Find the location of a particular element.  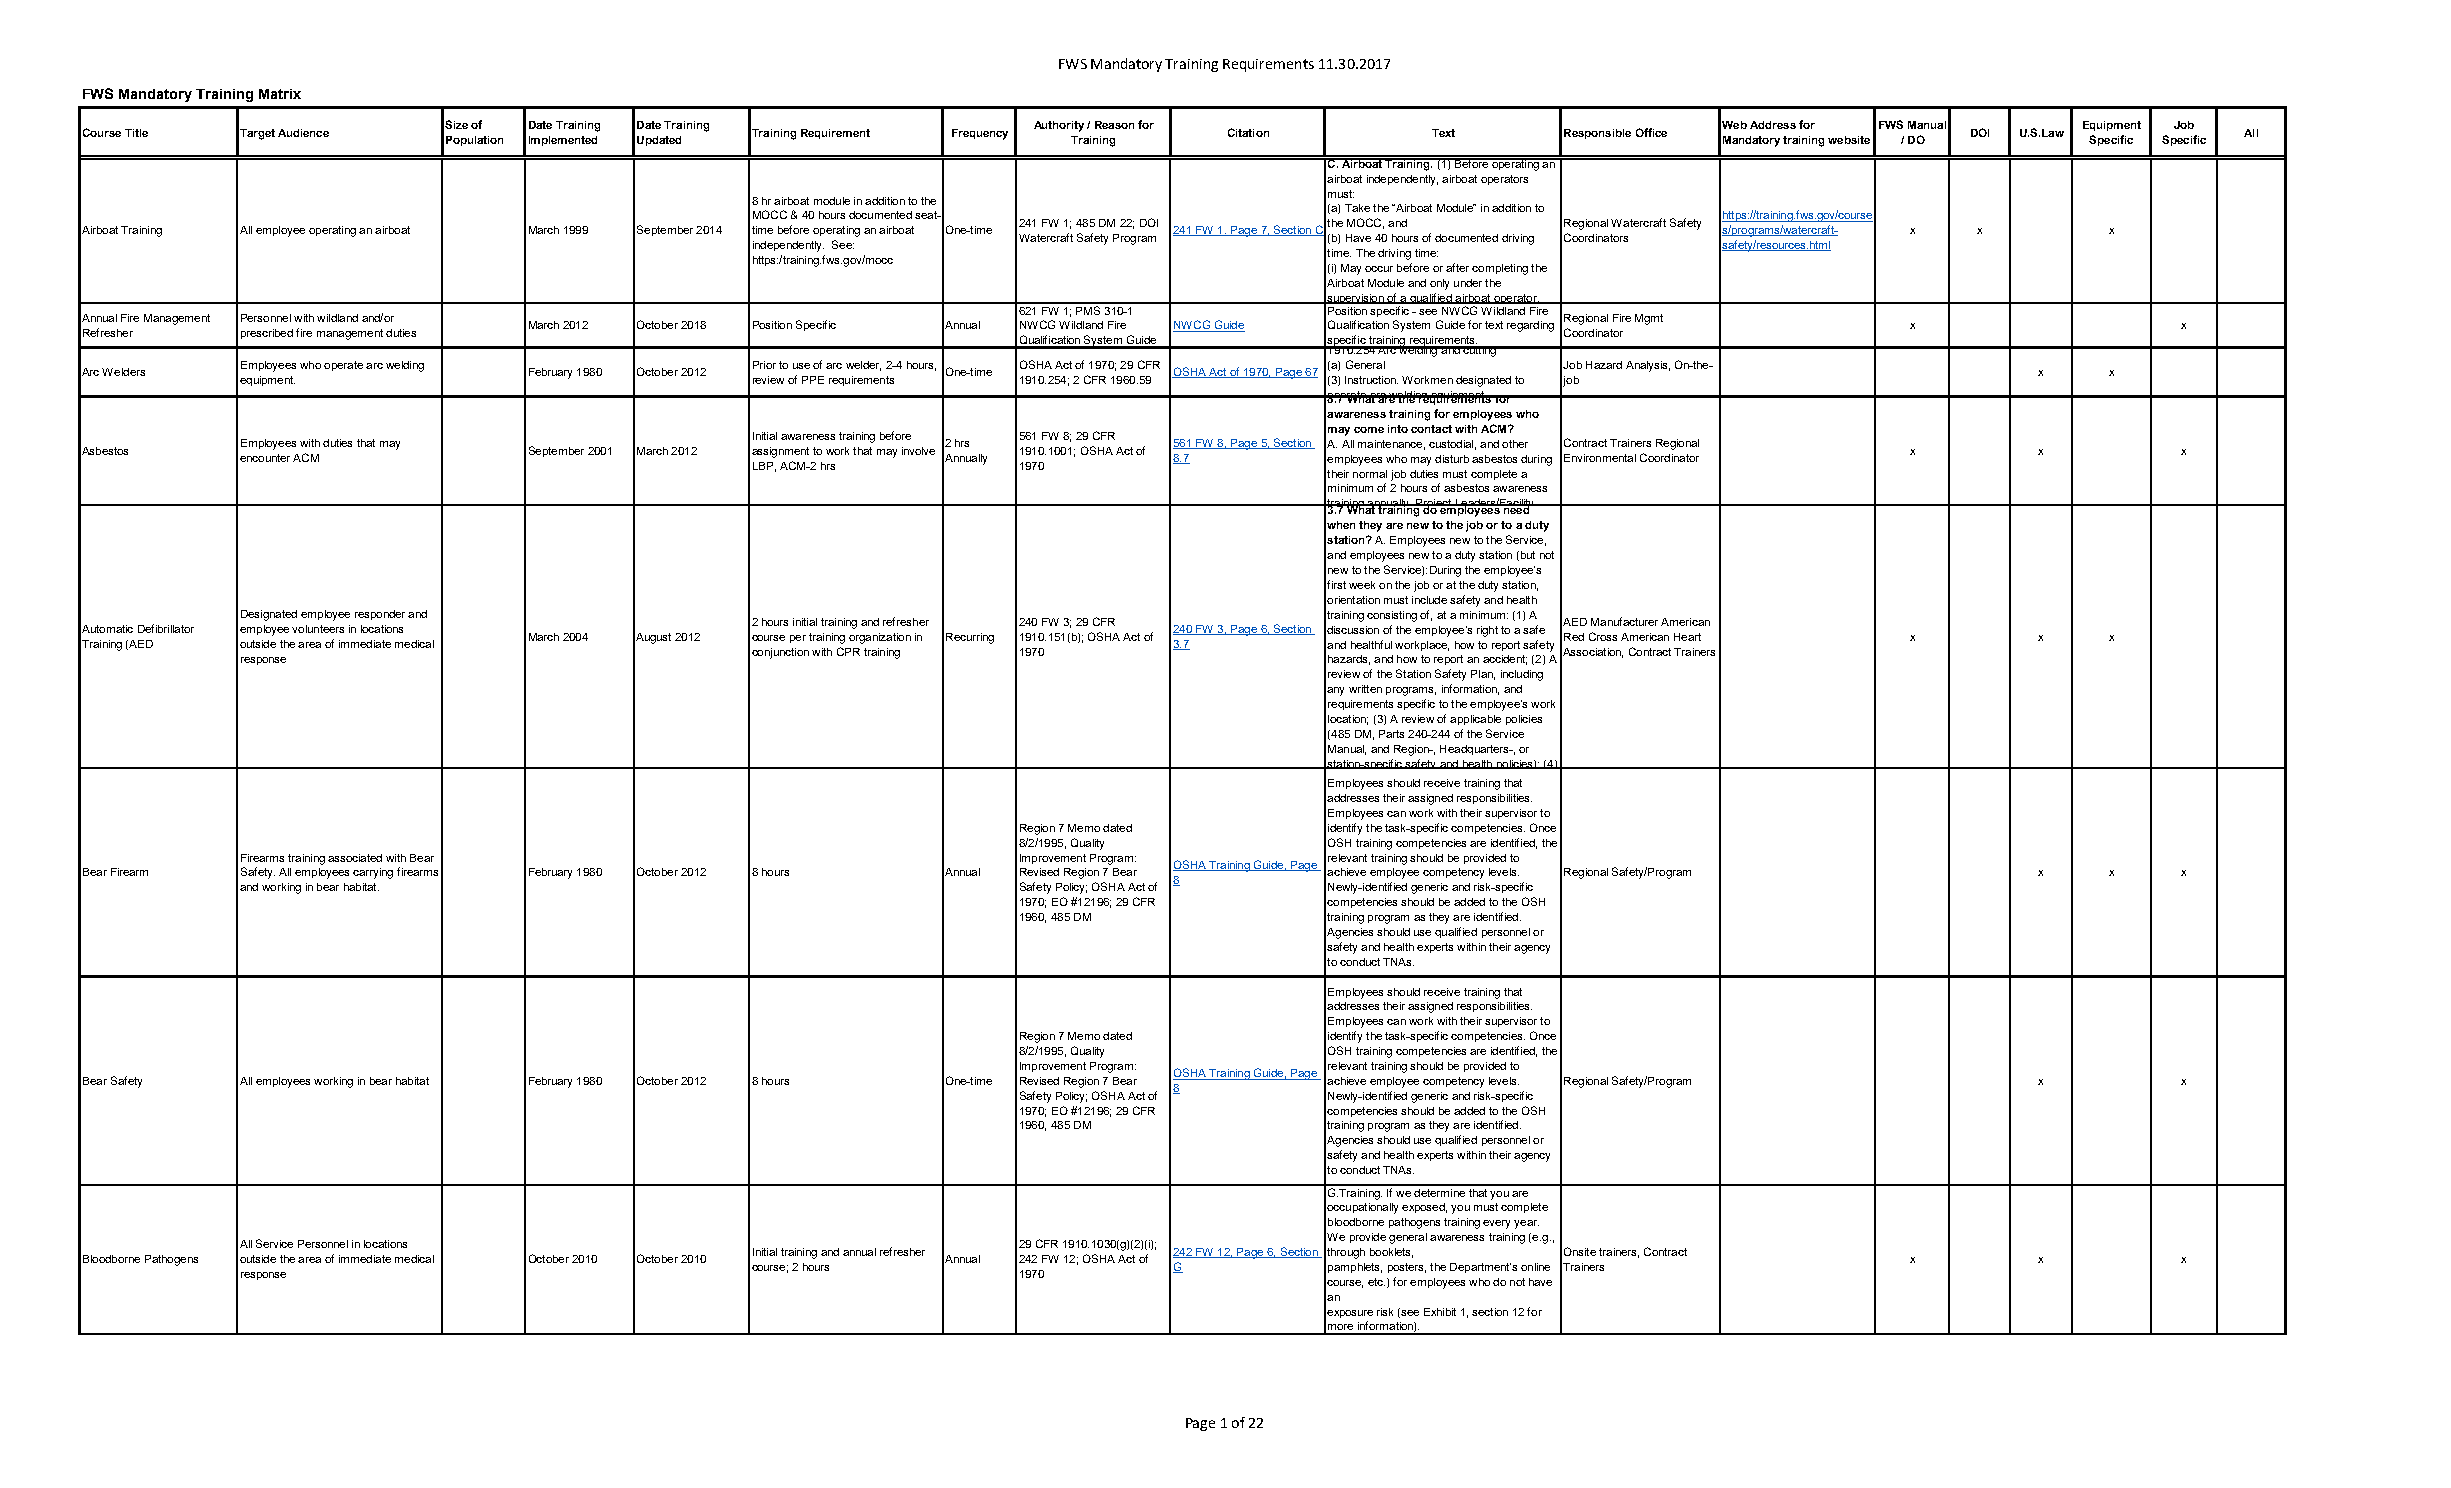

Office is located at coordinates (1651, 132).
